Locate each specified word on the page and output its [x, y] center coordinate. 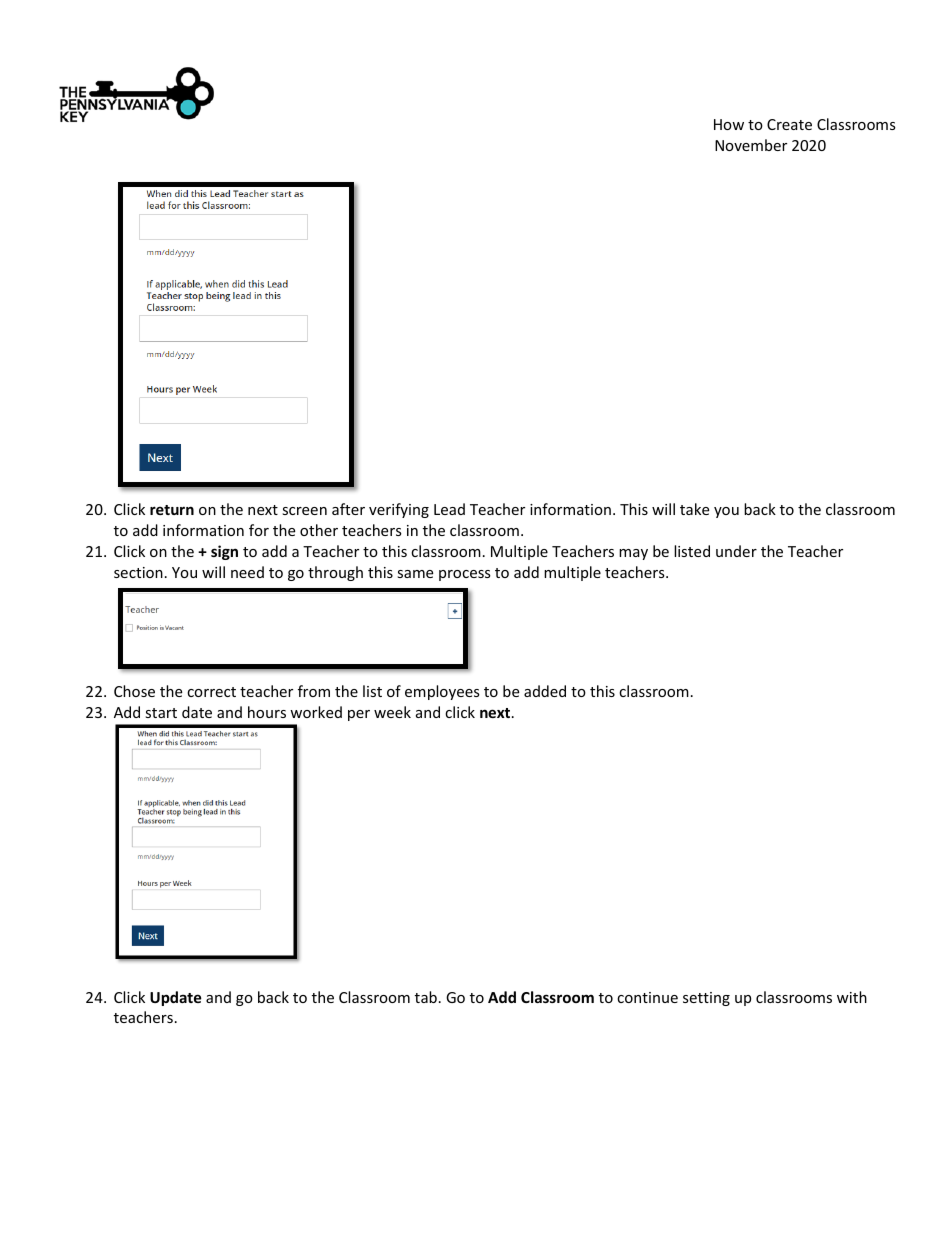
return [172, 510]
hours [267, 712]
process [465, 575]
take [694, 509]
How [729, 124]
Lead [449, 509]
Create [789, 124]
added [545, 691]
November [751, 145]
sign [224, 552]
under [736, 551]
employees [442, 692]
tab [426, 997]
